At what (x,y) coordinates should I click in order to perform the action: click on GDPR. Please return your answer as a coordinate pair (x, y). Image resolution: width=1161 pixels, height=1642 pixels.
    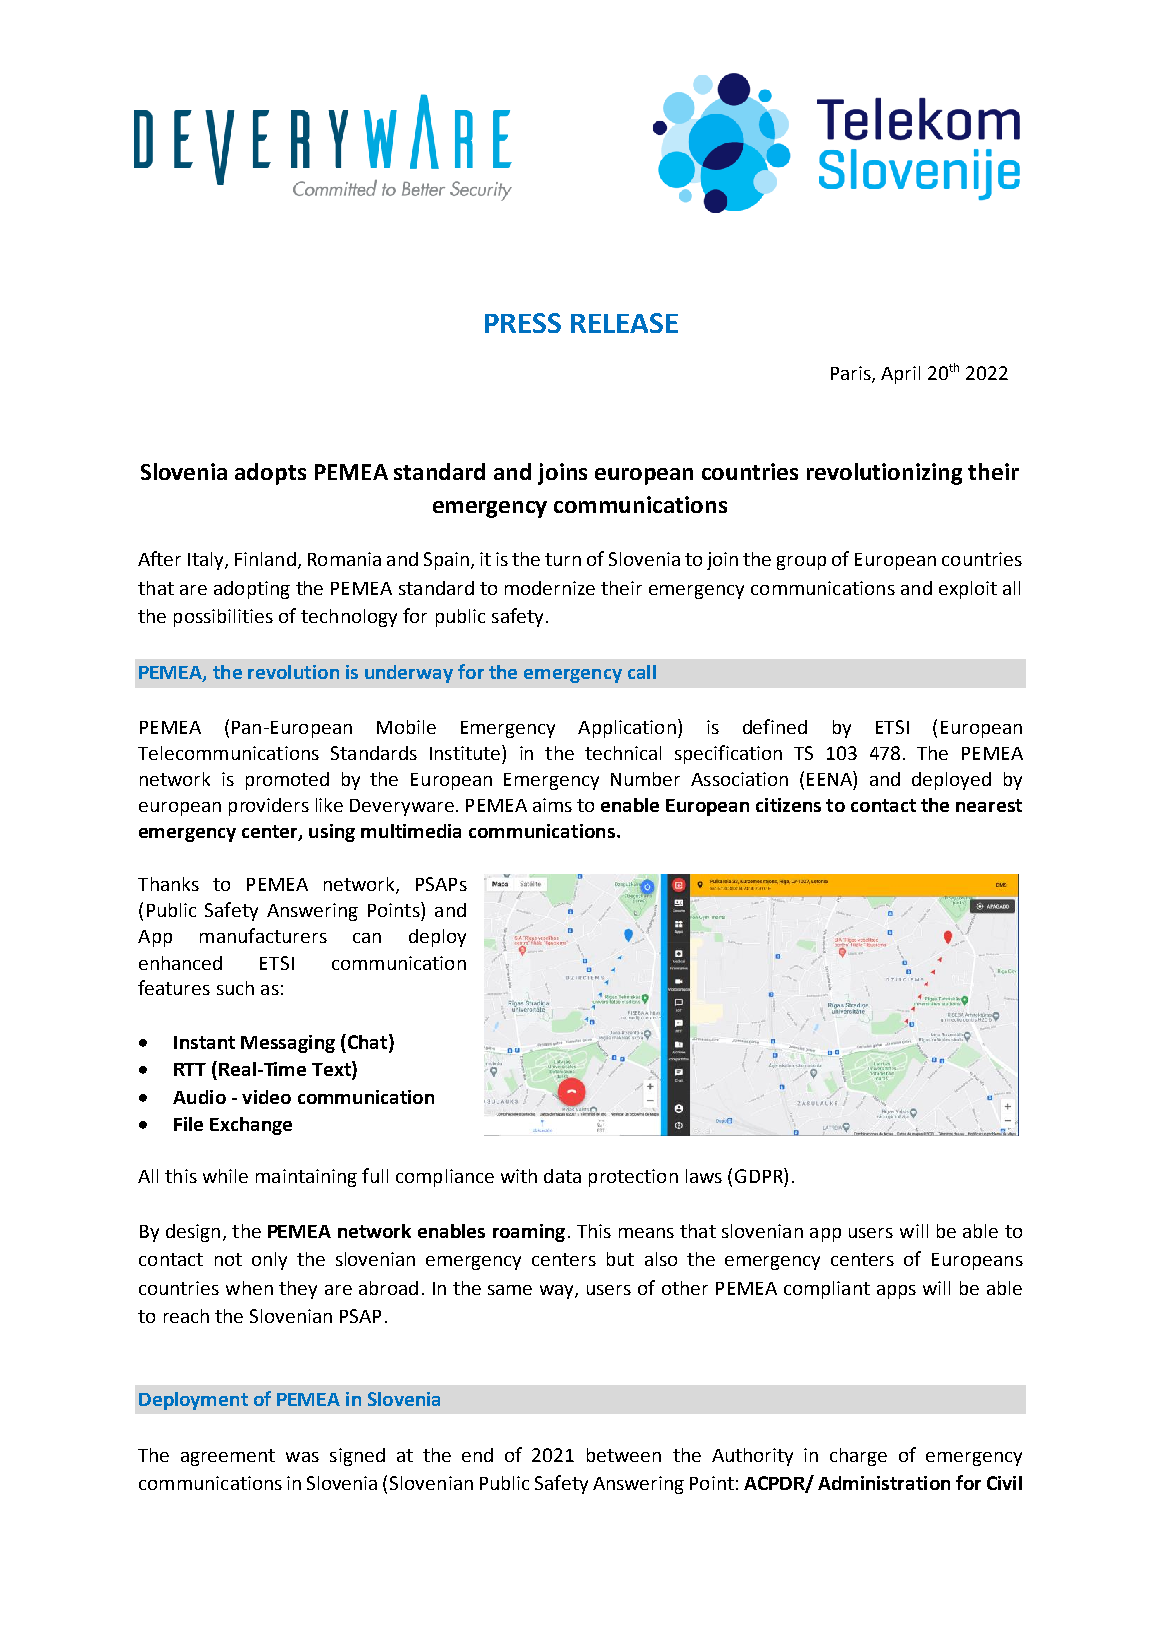
    Looking at the image, I should click on (760, 1175).
